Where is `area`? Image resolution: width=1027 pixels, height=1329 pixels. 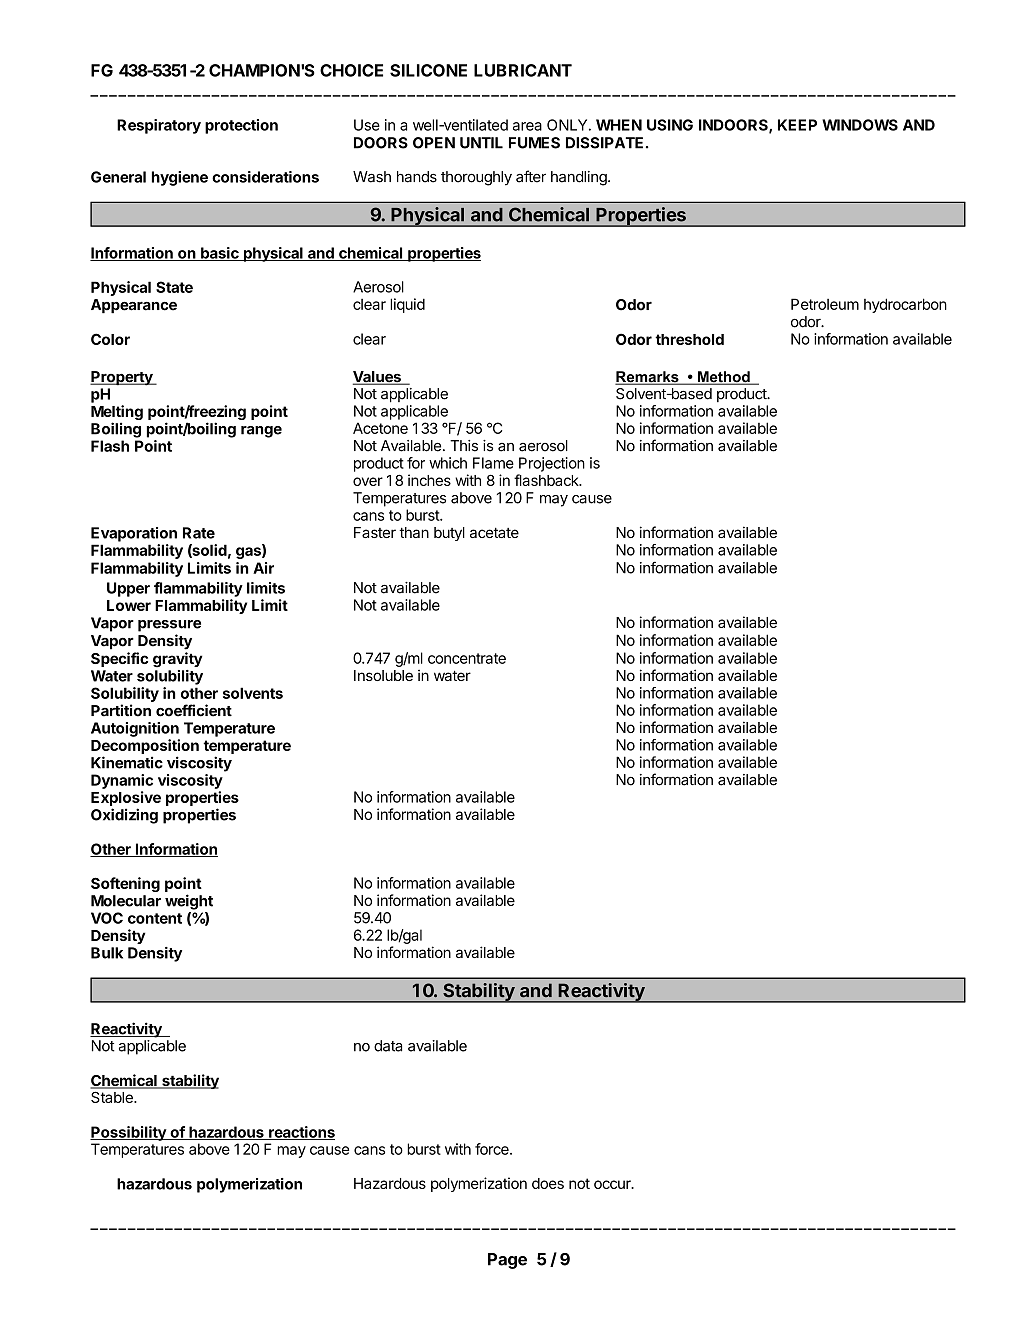 area is located at coordinates (527, 126).
